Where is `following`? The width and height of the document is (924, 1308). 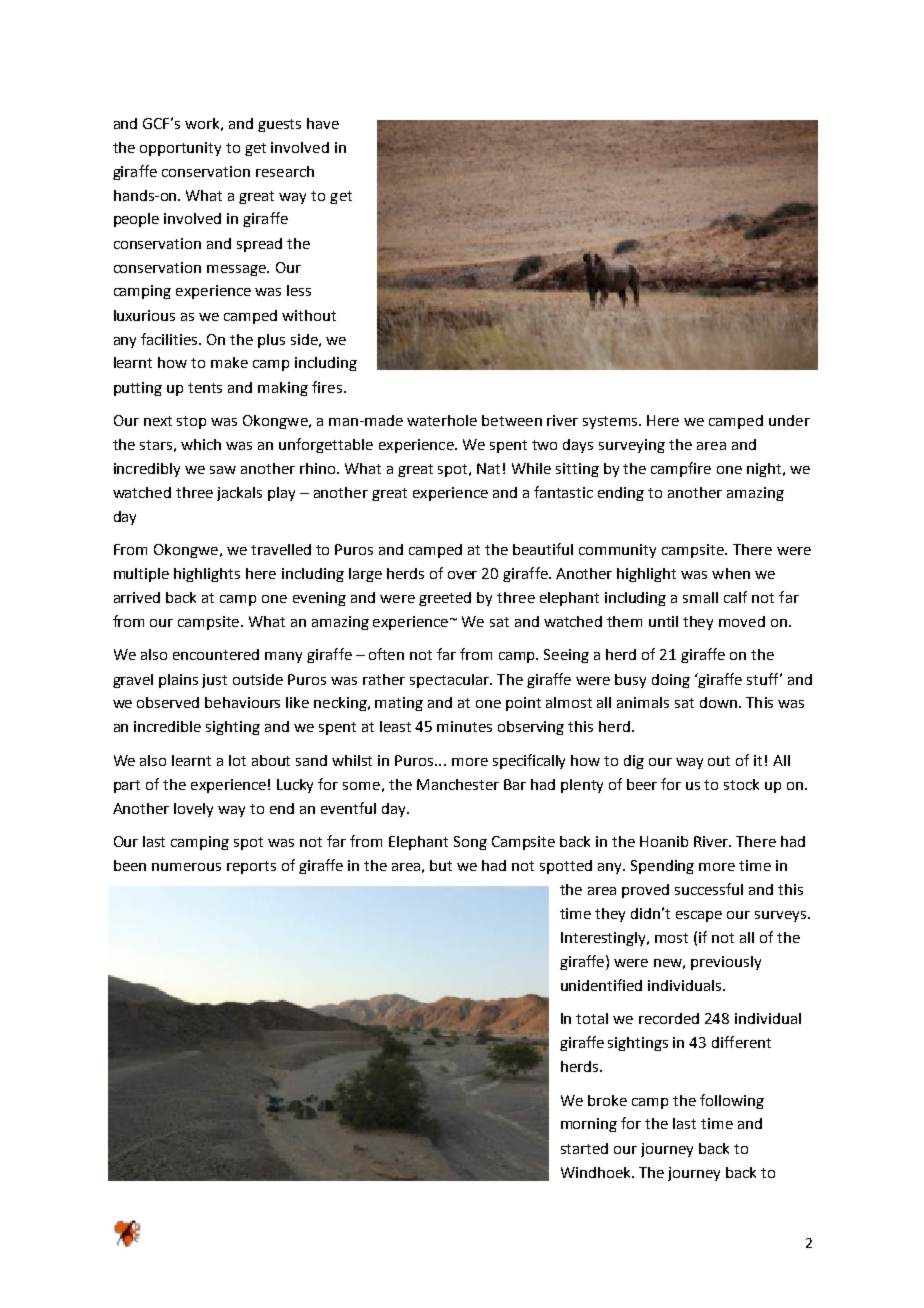
following is located at coordinates (732, 1101).
